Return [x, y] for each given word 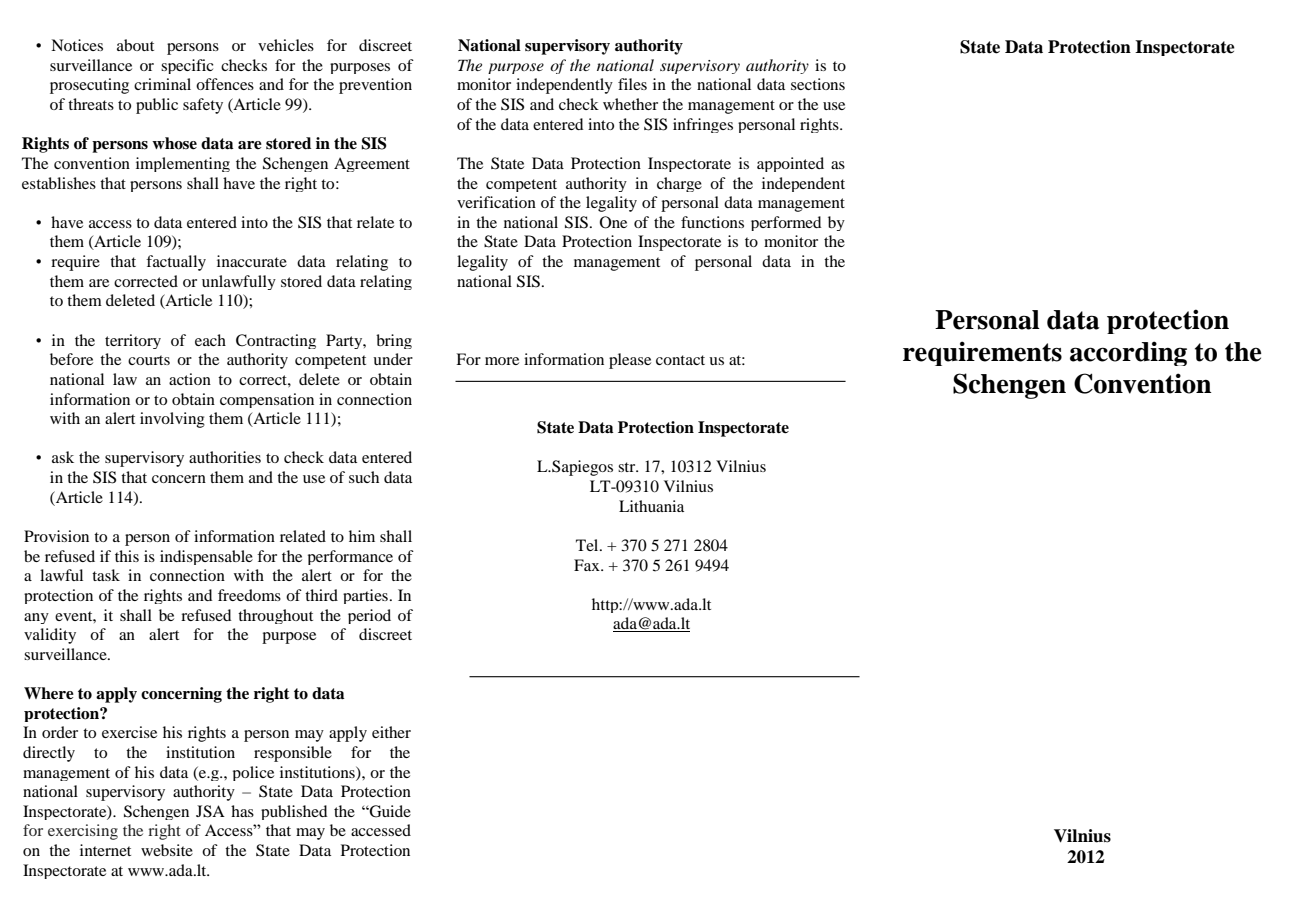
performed [786, 223]
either [391, 732]
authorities [225, 457]
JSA [210, 811]
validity [50, 636]
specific [187, 66]
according [1128, 353]
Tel [588, 545]
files [632, 84]
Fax [588, 565]
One [613, 222]
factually [176, 263]
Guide [389, 811]
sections [818, 84]
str [628, 467]
